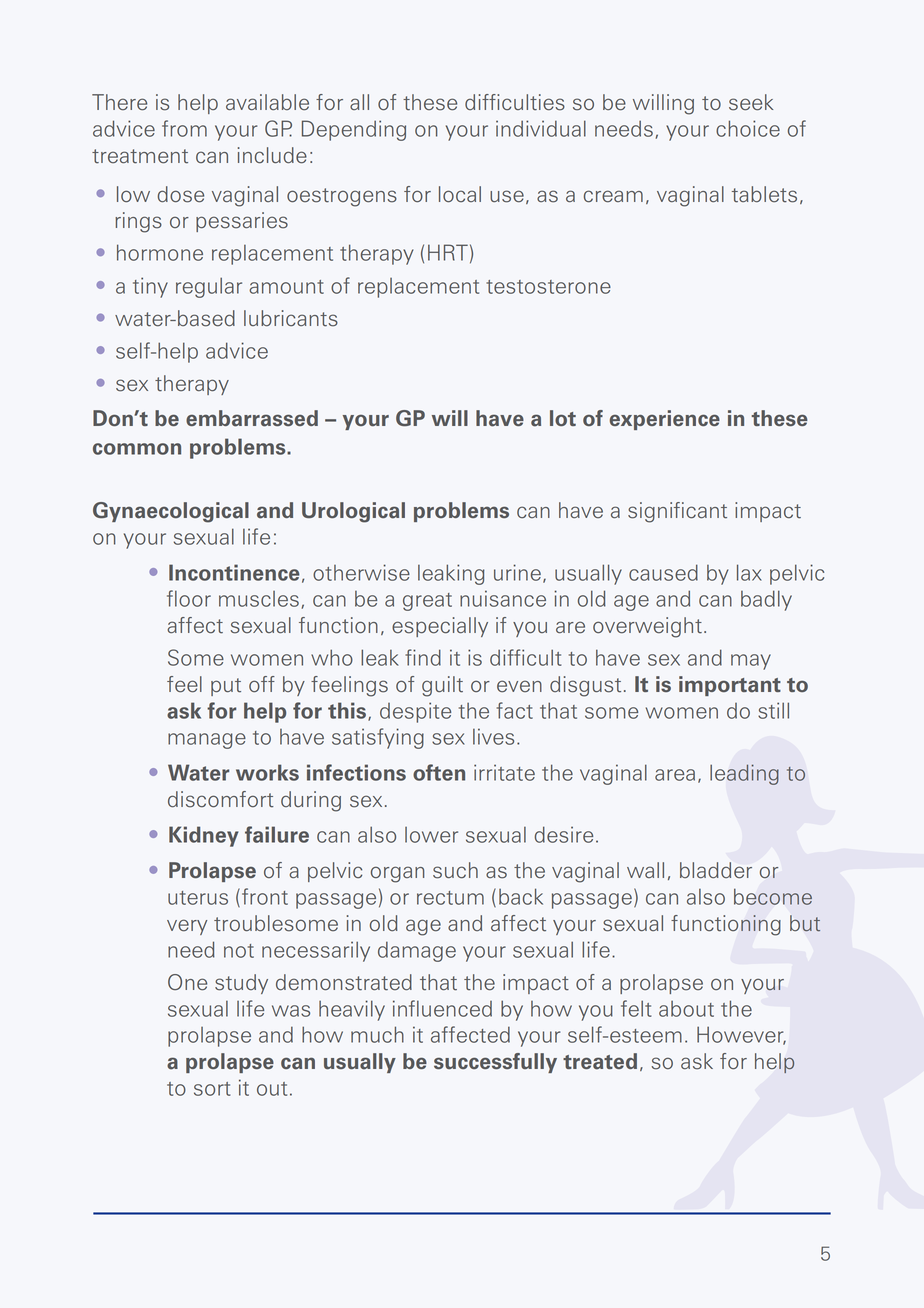  I want to click on experience, so click(665, 420).
